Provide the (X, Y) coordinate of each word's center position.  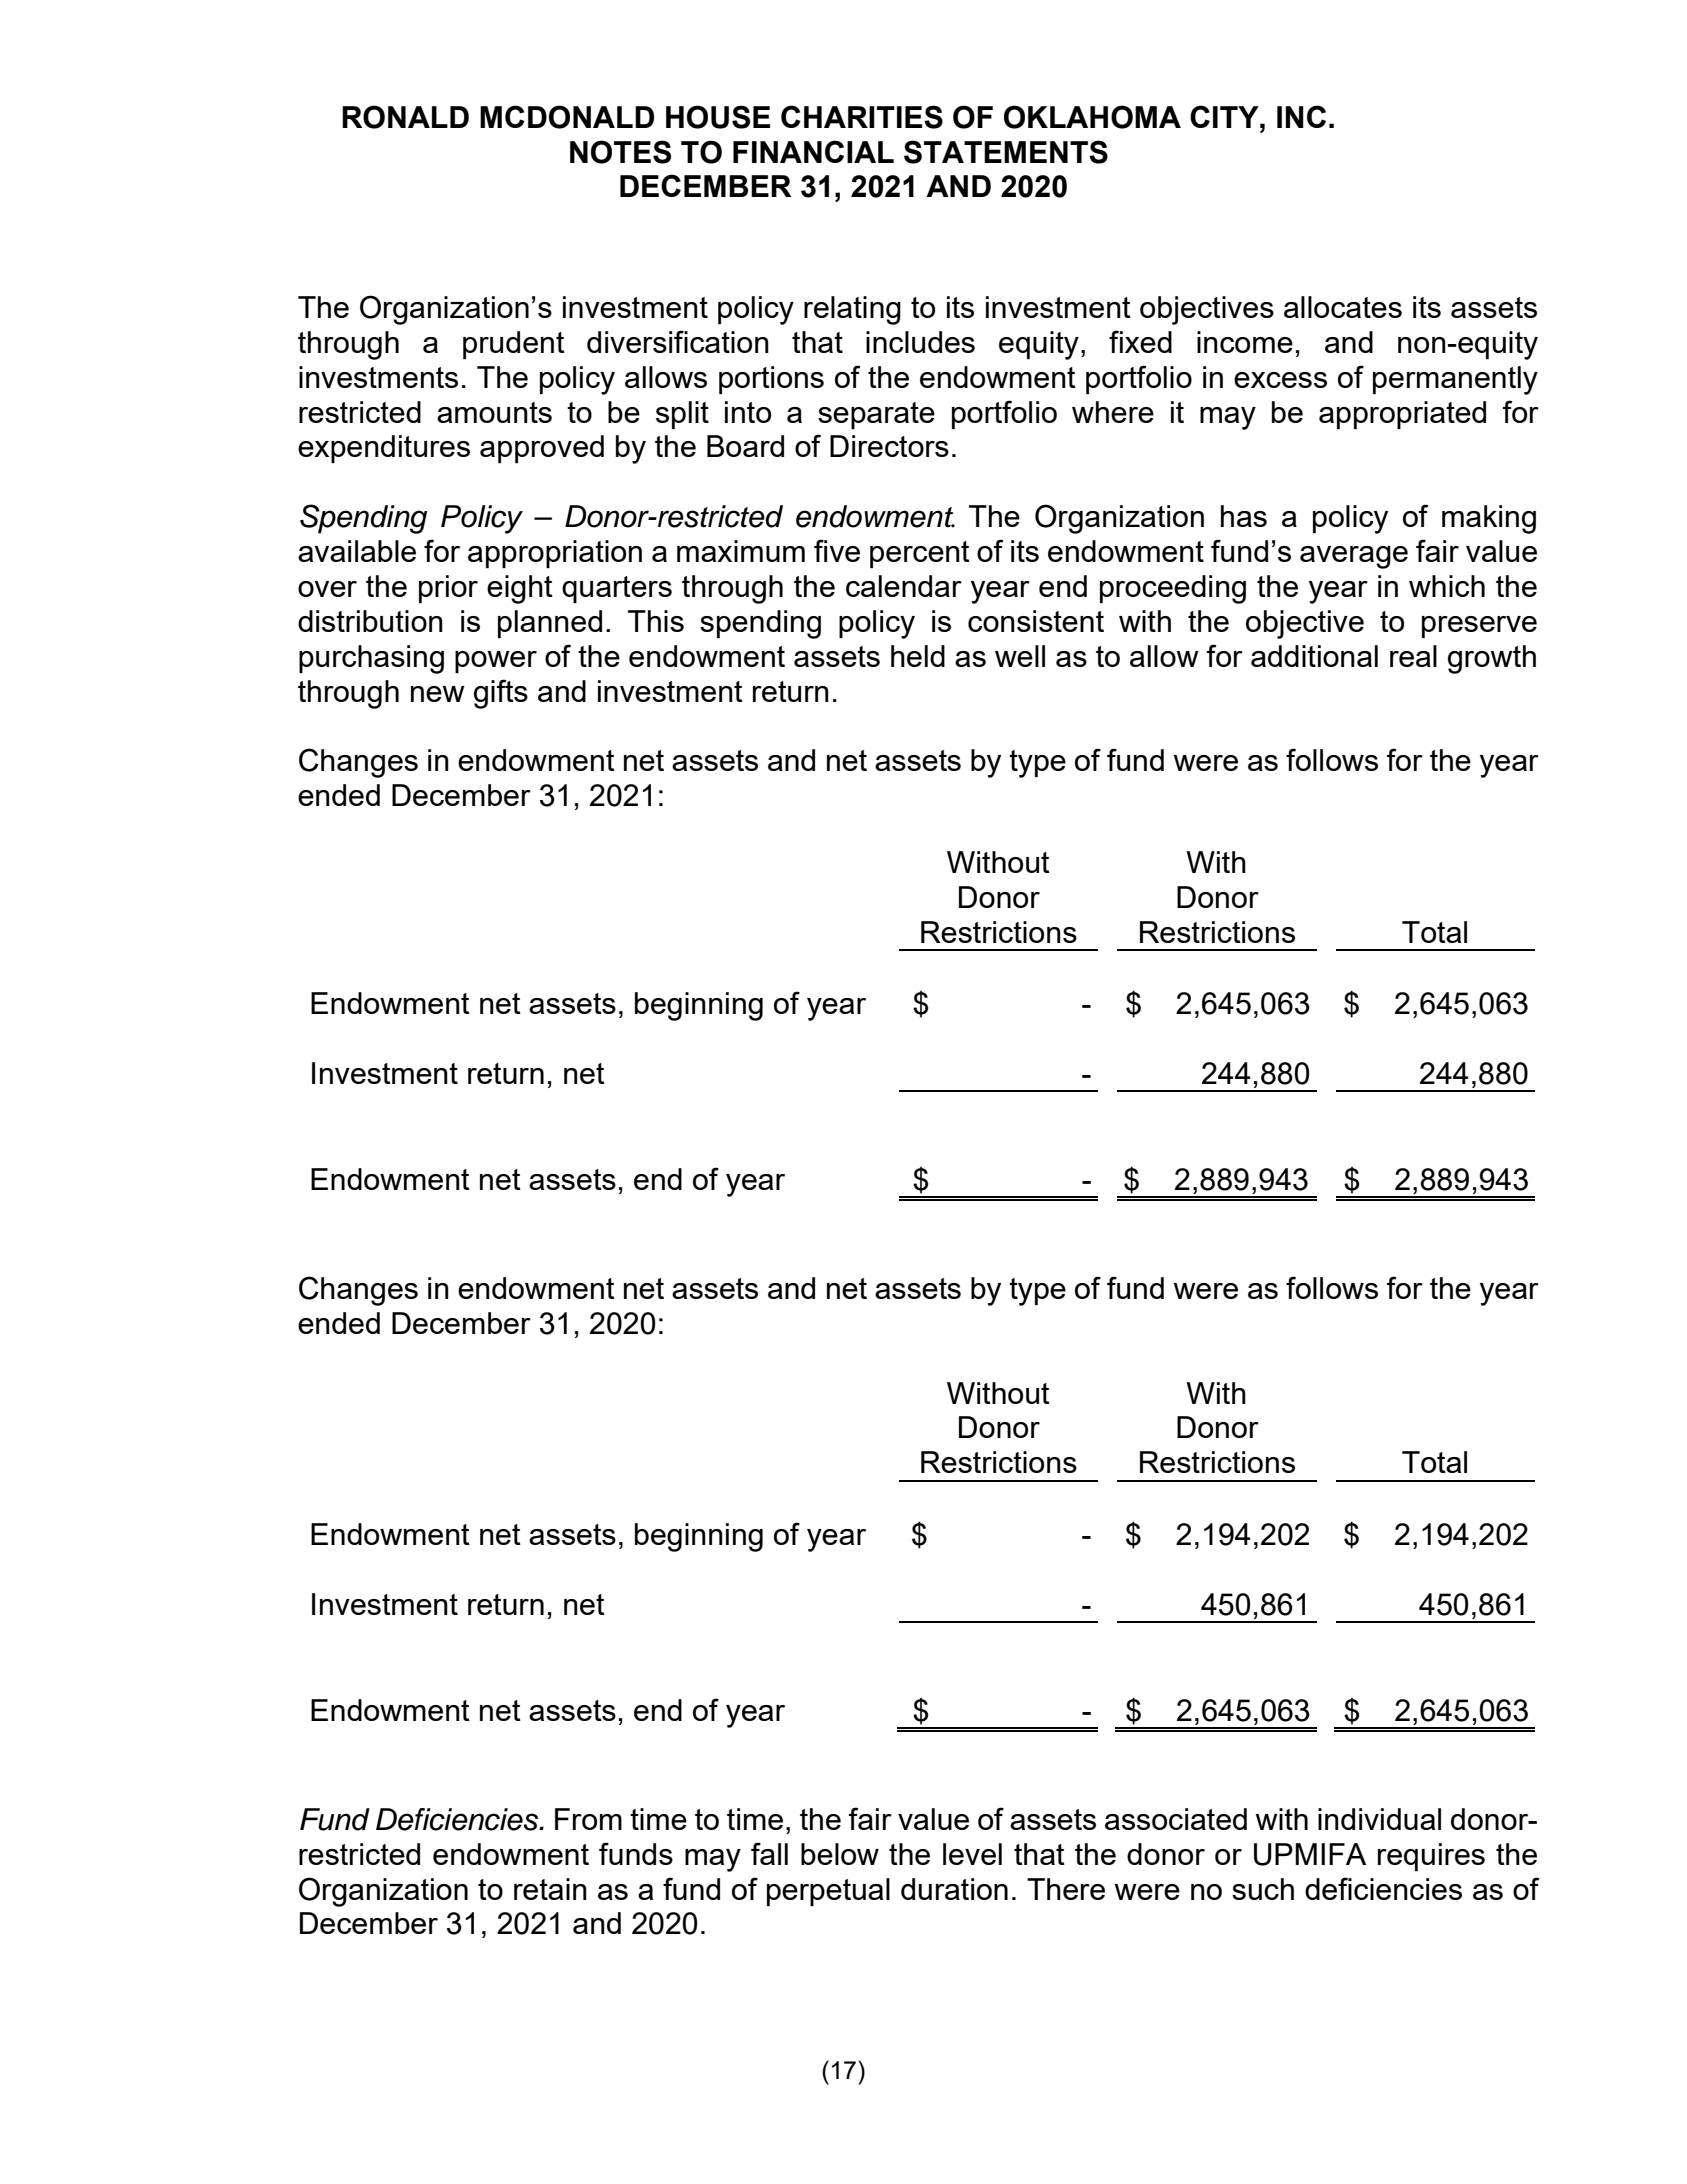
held (918, 656)
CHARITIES (862, 117)
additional (1314, 656)
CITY (1225, 116)
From (588, 1819)
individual (1379, 1819)
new (438, 694)
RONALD (405, 117)
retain (550, 1889)
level (972, 1854)
